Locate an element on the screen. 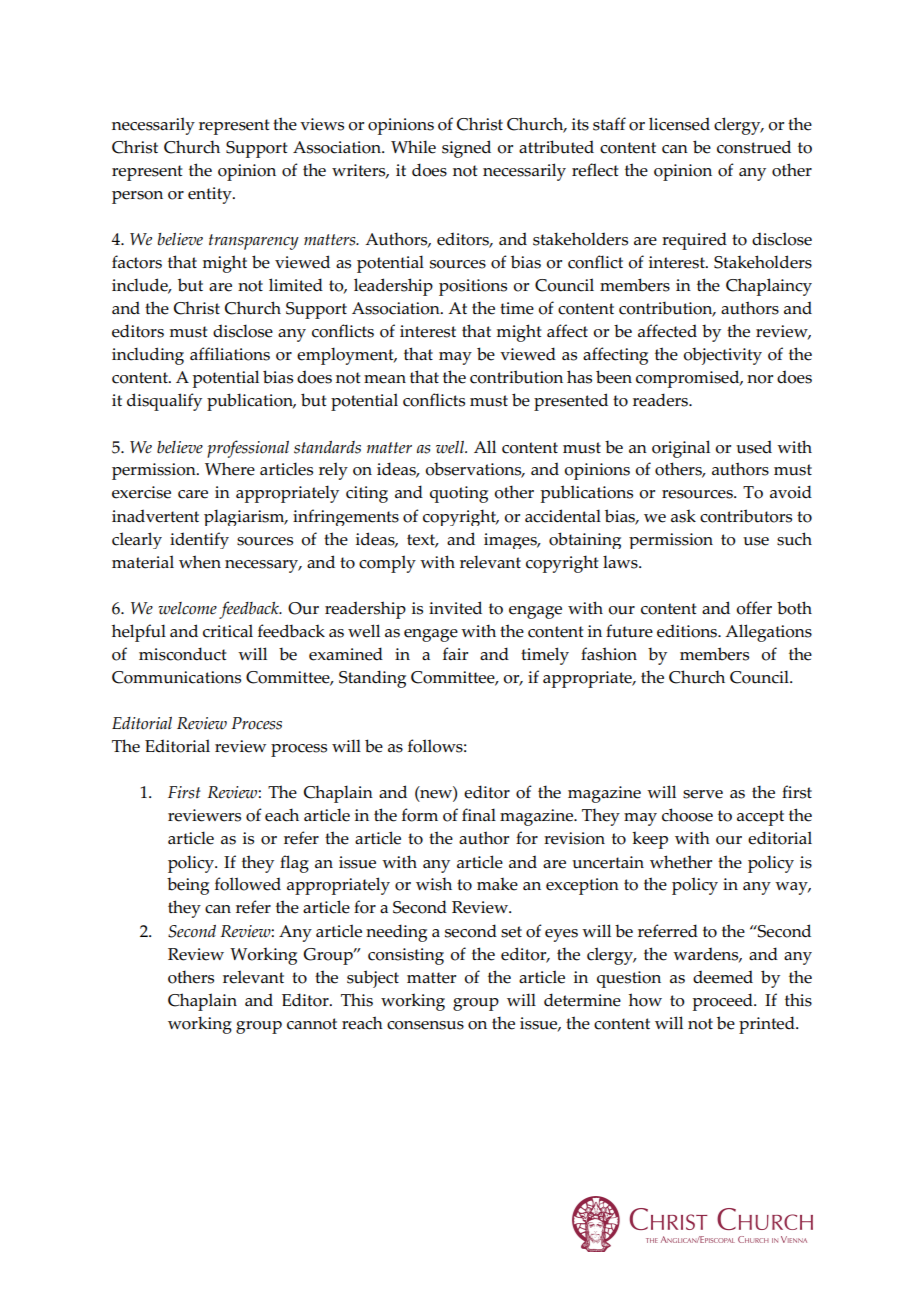 Image resolution: width=924 pixels, height=1308 pixels. construed is located at coordinates (754, 147).
